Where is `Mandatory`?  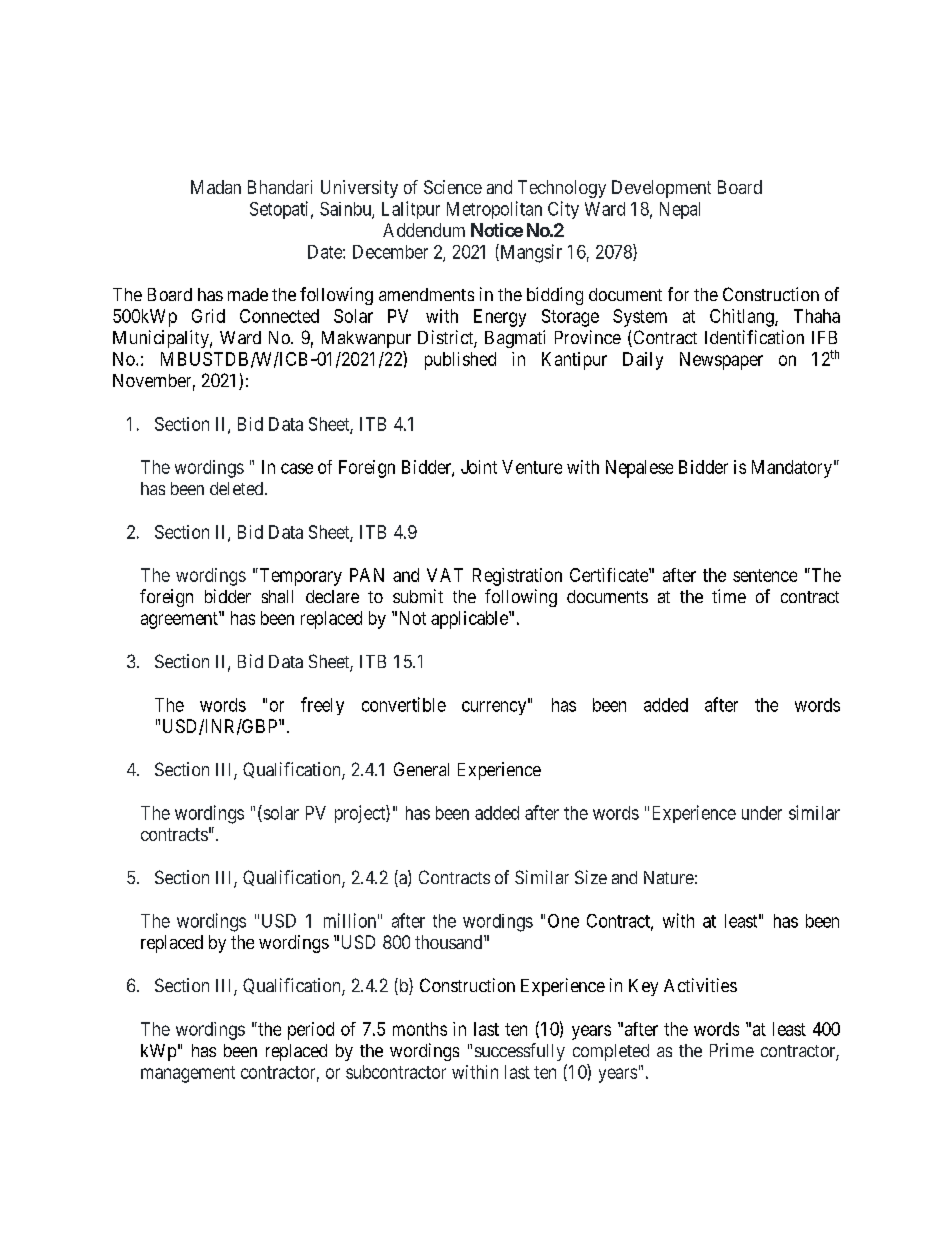 Mandatory is located at coordinates (792, 469).
